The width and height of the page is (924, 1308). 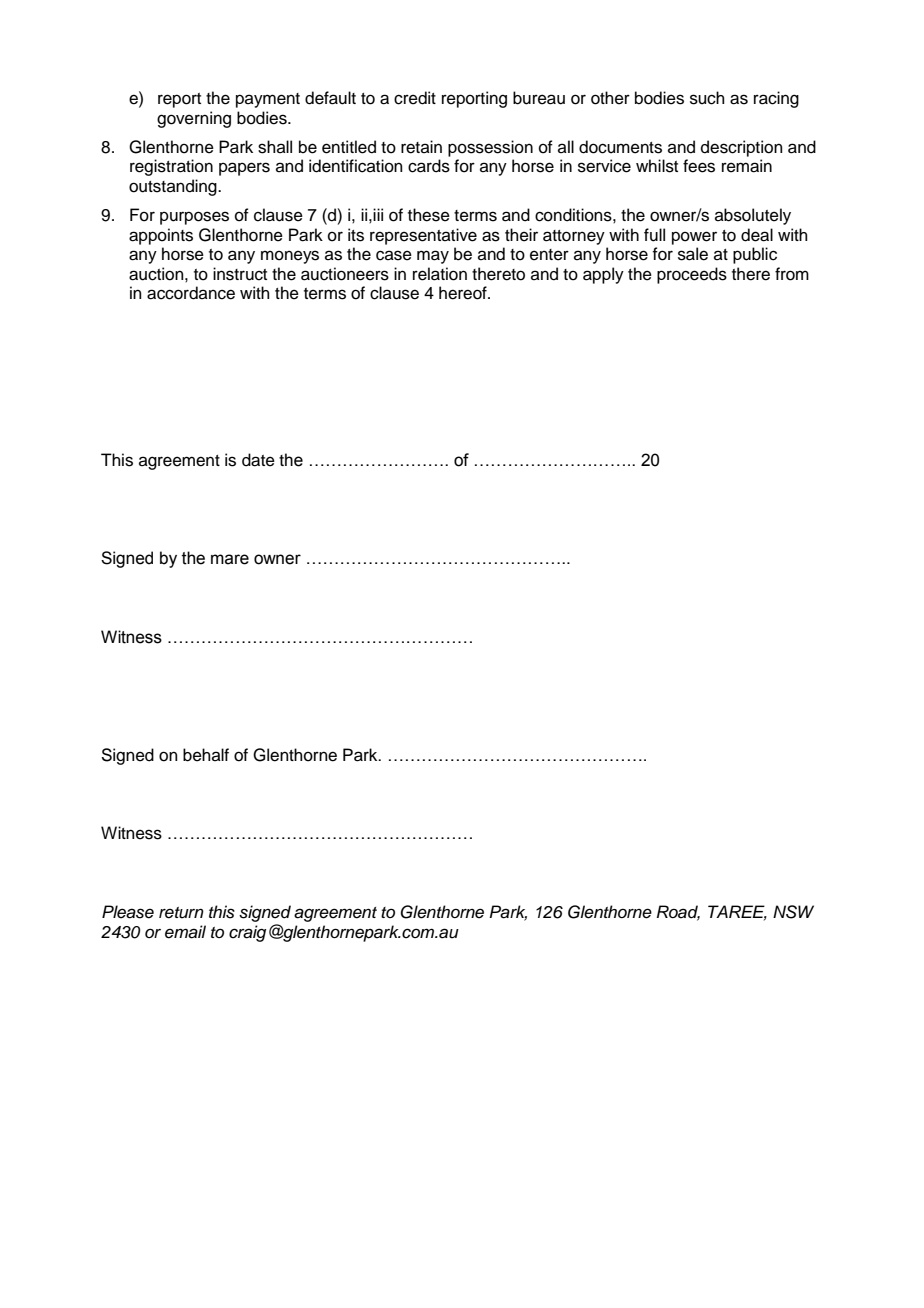 What do you see at coordinates (181, 913) in the page?
I see `return` at bounding box center [181, 913].
